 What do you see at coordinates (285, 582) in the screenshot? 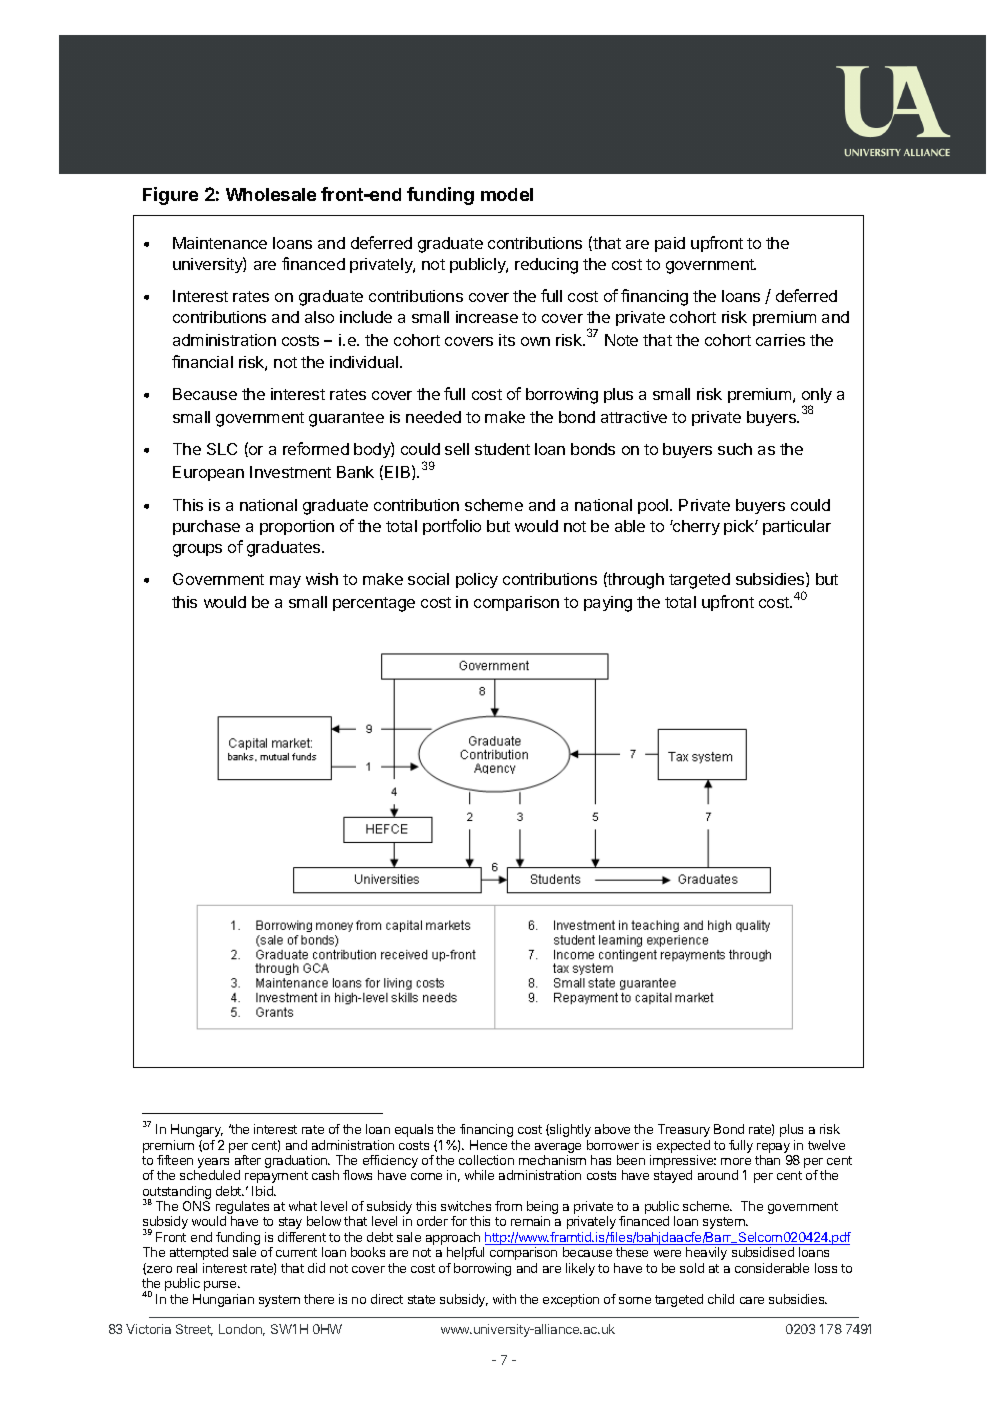
I see `may` at bounding box center [285, 582].
